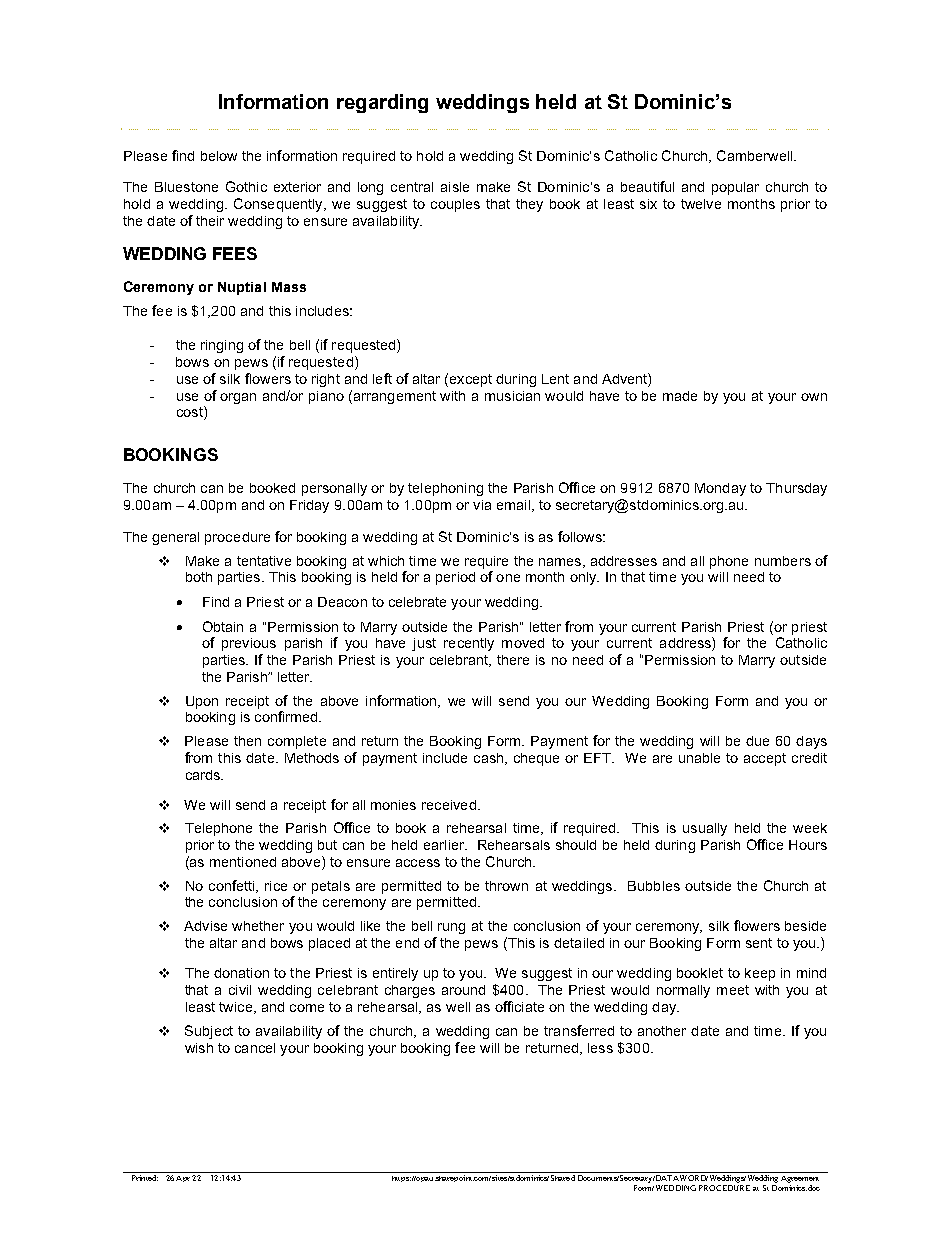 This screenshot has width=952, height=1233. I want to click on popular, so click(735, 188).
